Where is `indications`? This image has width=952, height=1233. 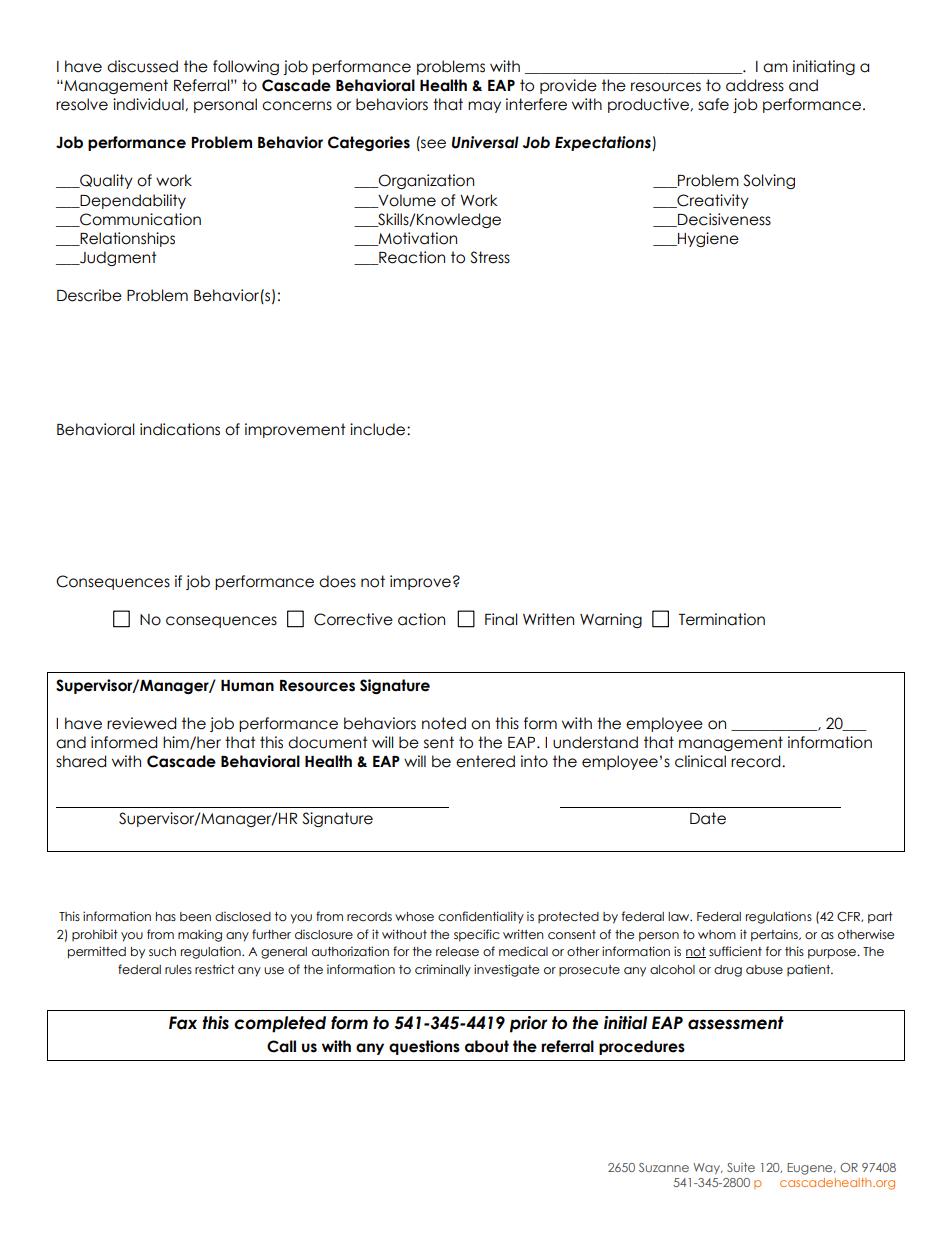
indications is located at coordinates (180, 429).
